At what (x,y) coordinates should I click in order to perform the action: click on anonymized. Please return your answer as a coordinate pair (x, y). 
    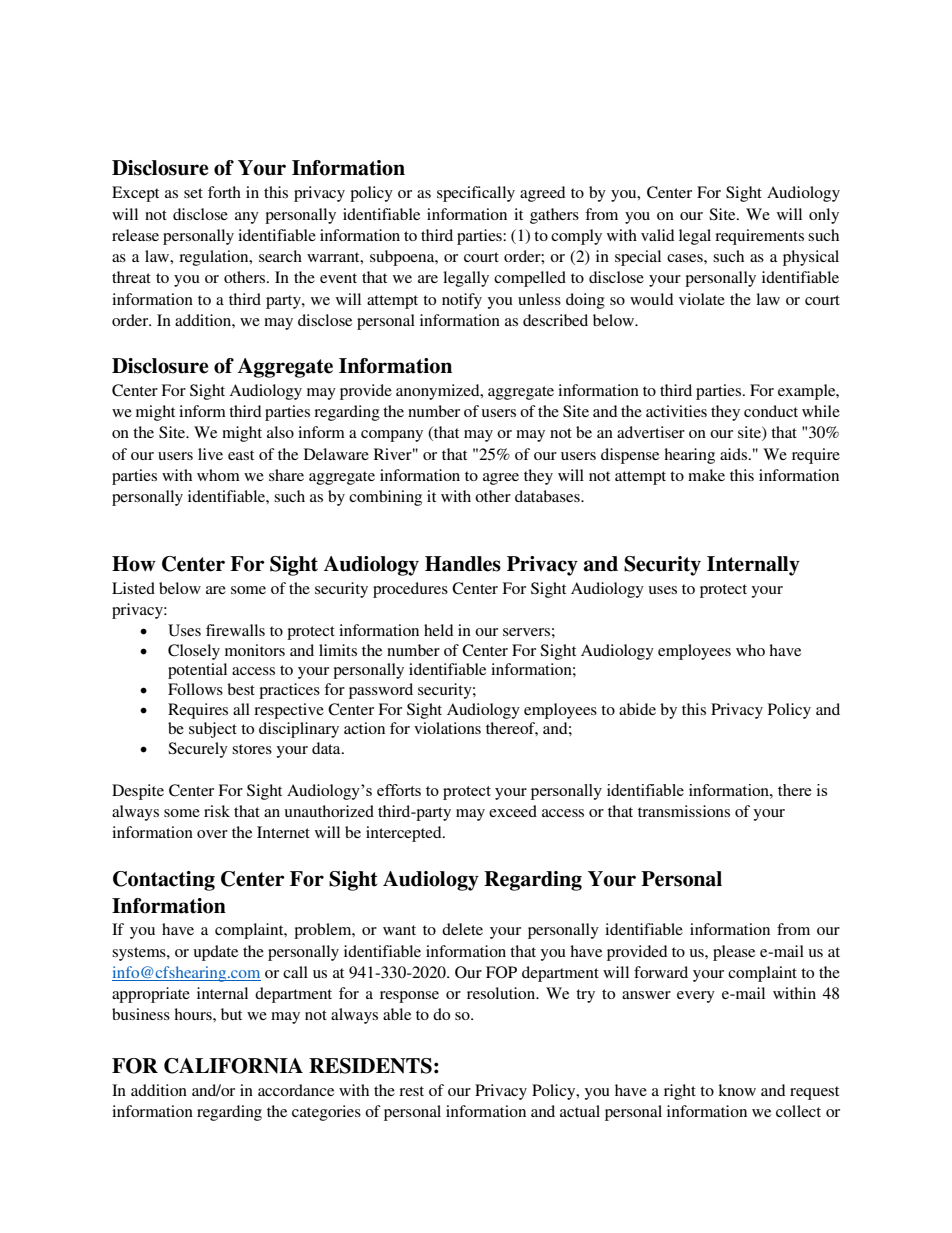
    Looking at the image, I should click on (439, 392).
